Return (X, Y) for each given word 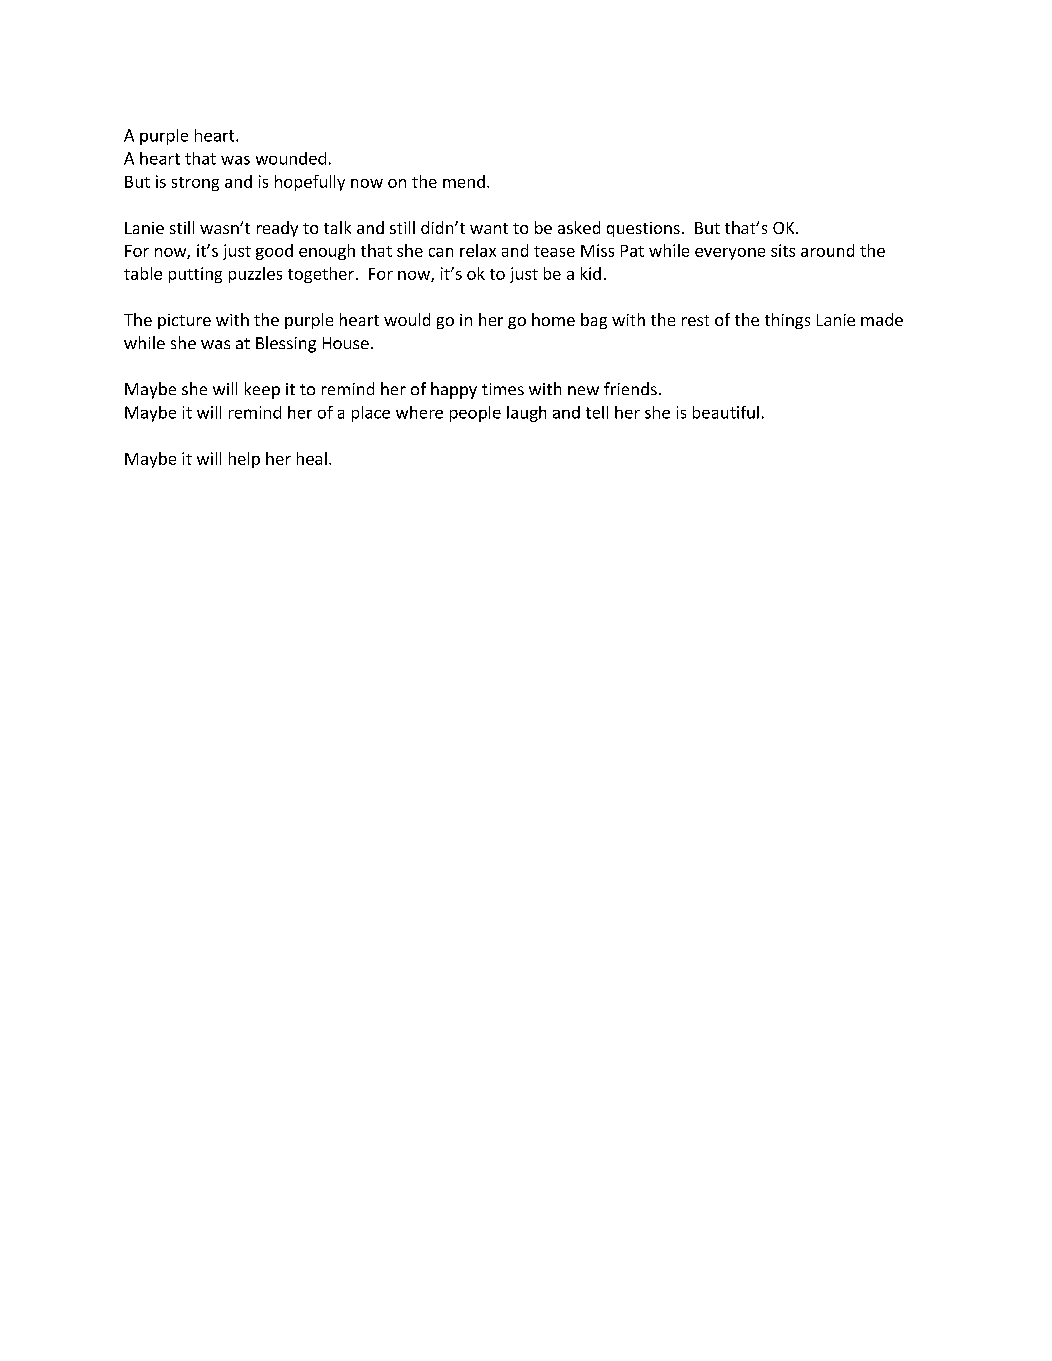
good (274, 252)
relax (478, 250)
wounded (291, 158)
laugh (526, 414)
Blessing (286, 344)
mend (464, 181)
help (244, 460)
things (787, 321)
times (503, 389)
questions (643, 229)
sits (783, 250)
